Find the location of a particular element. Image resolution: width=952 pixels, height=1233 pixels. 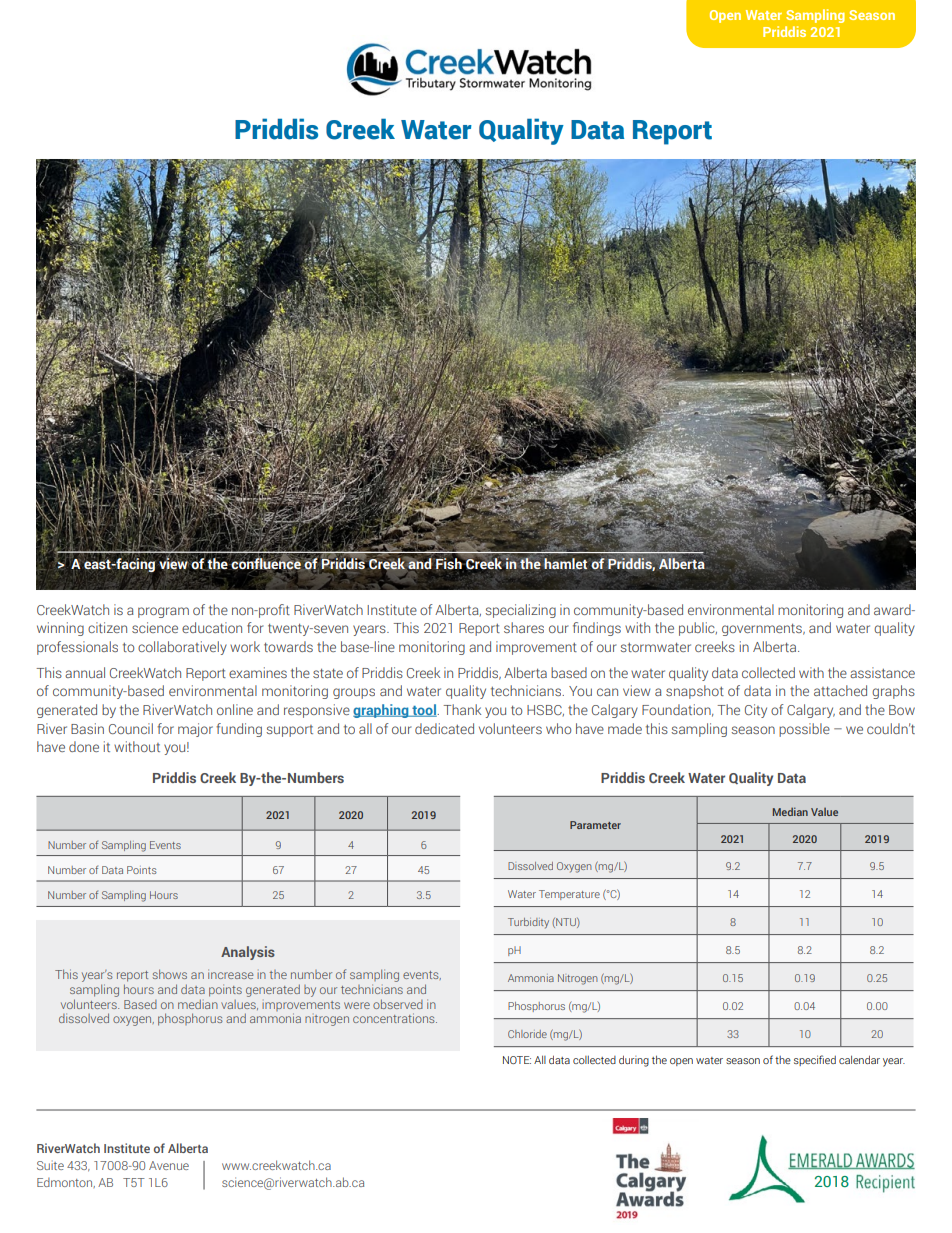

possible is located at coordinates (804, 730).
